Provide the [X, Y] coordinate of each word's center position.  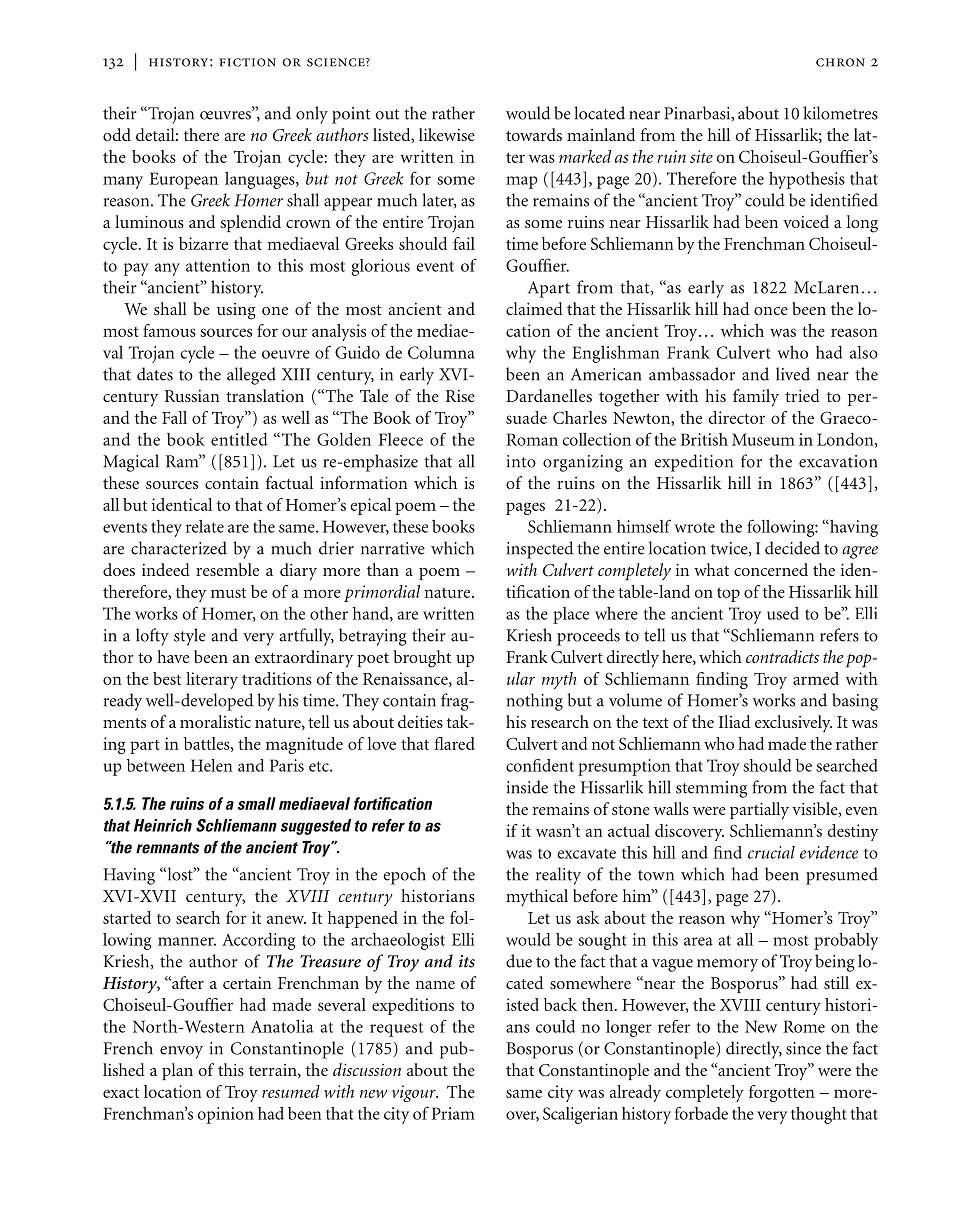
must [228, 593]
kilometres [840, 113]
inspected [540, 550]
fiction [247, 62]
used [783, 613]
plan [177, 1071]
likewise [447, 134]
